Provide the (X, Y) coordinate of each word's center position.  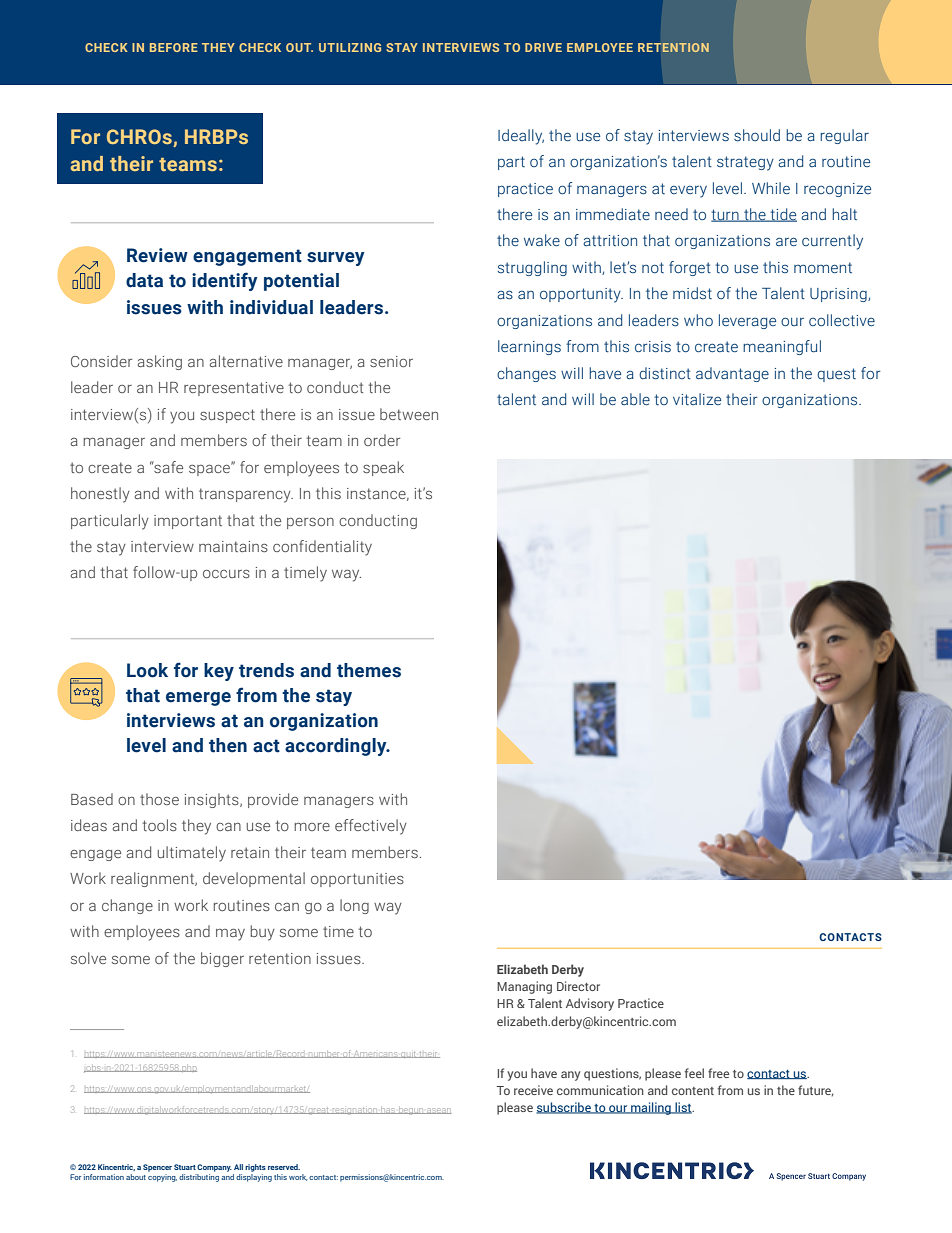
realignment (154, 879)
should (757, 135)
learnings (529, 347)
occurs (226, 574)
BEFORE (174, 47)
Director (578, 986)
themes (369, 670)
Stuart (185, 1167)
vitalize (697, 399)
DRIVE (543, 47)
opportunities (357, 880)
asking (160, 362)
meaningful (782, 347)
